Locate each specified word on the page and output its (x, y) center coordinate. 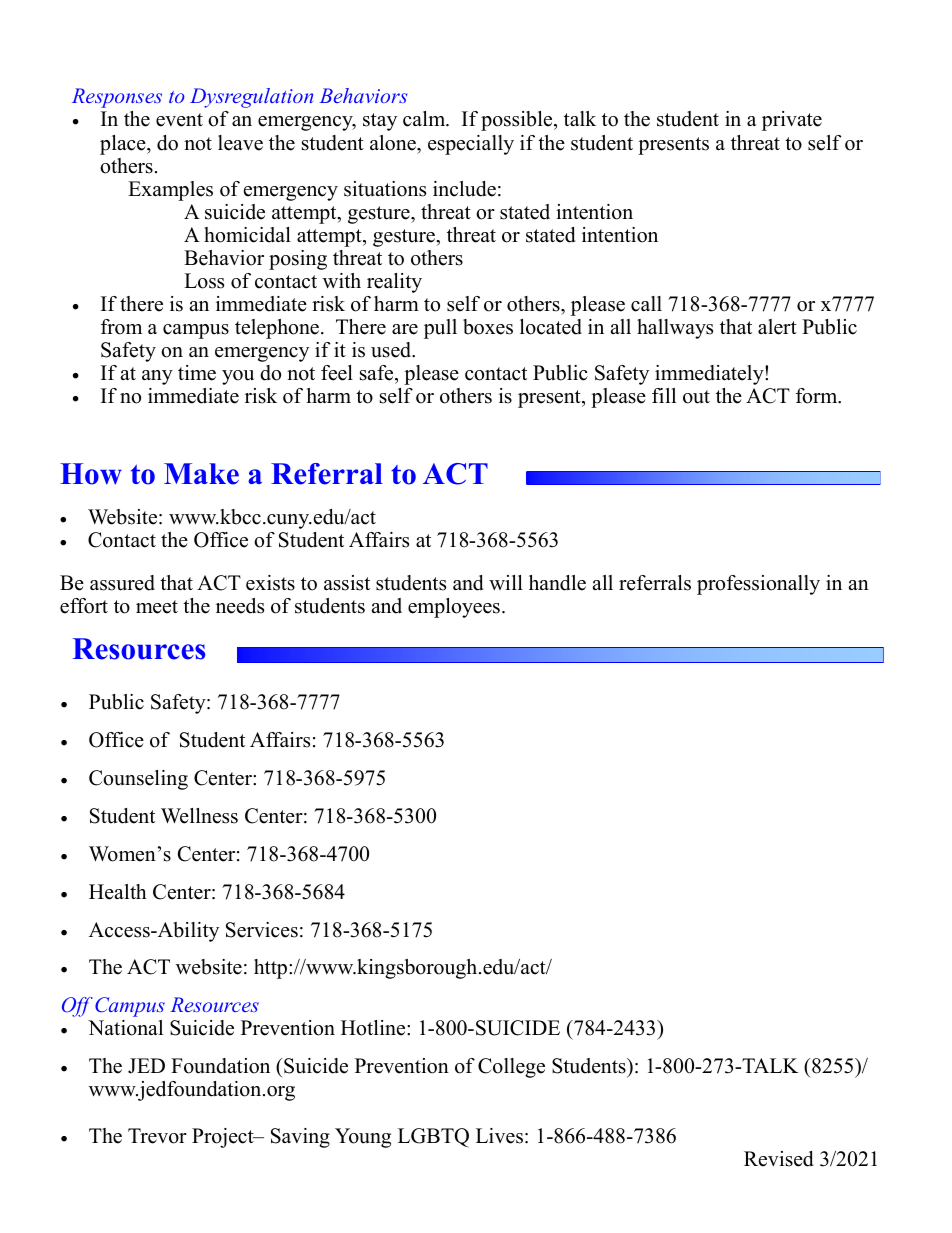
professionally (758, 585)
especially (471, 145)
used (392, 350)
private (792, 121)
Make (201, 474)
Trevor (157, 1136)
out (696, 397)
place (124, 145)
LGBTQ (433, 1138)
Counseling (138, 780)
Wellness (199, 816)
